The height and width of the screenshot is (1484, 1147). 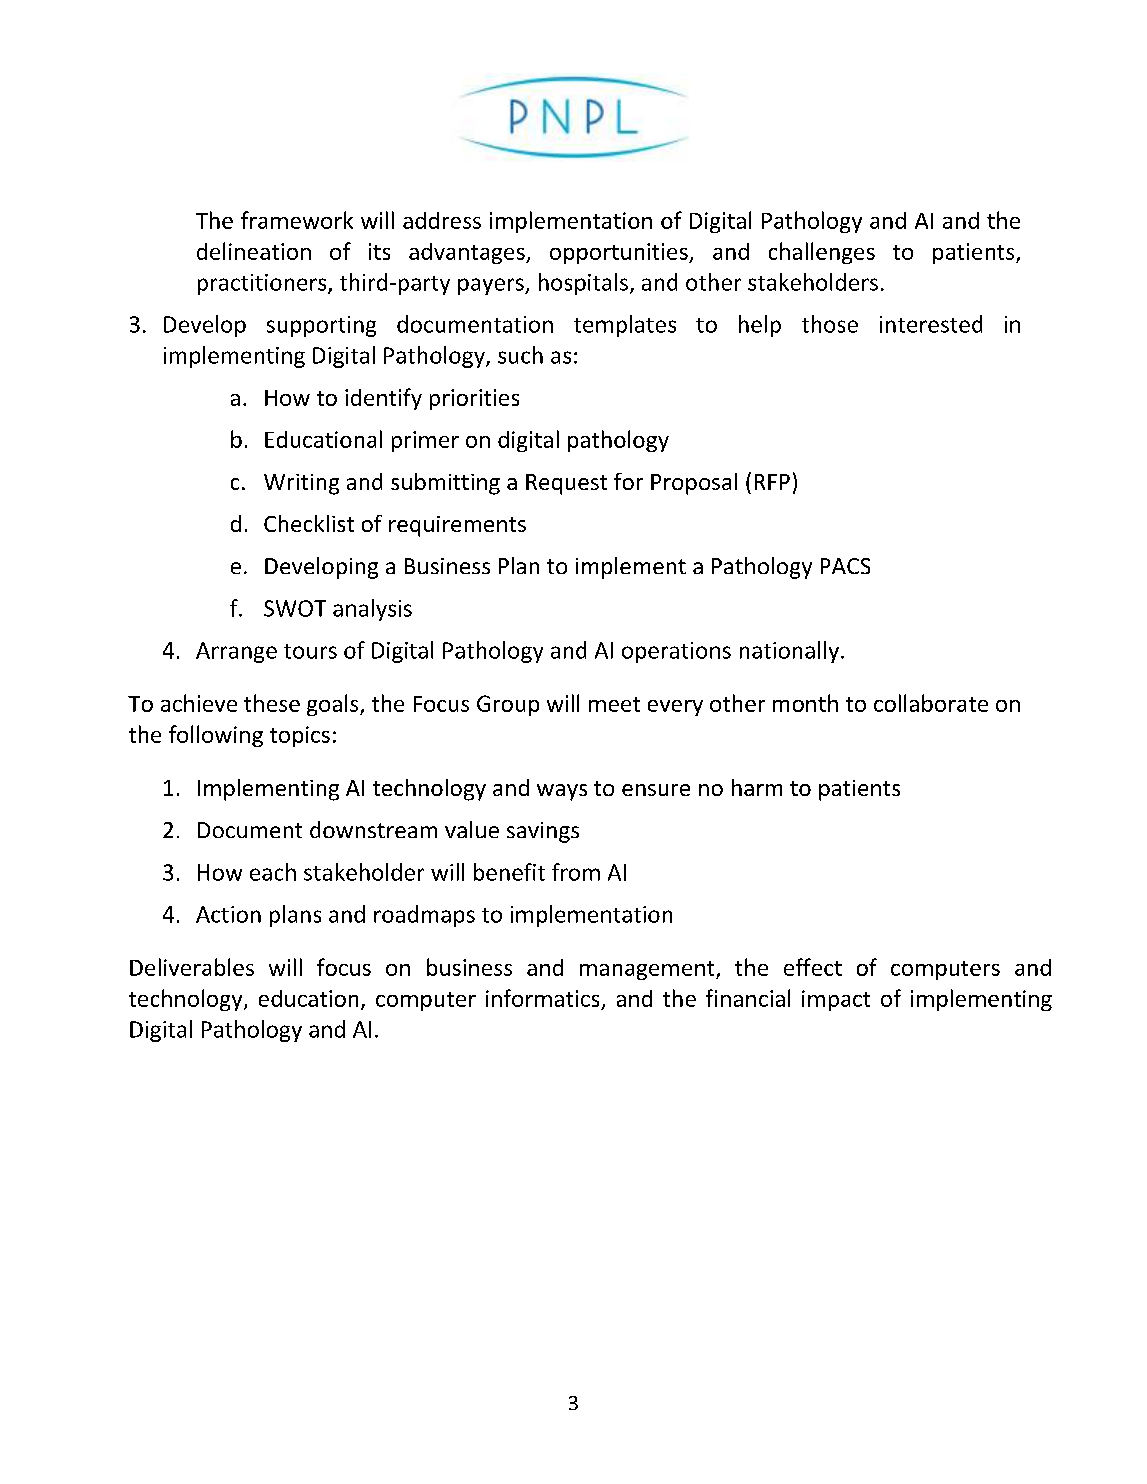 What do you see at coordinates (676, 652) in the screenshot?
I see `operations` at bounding box center [676, 652].
